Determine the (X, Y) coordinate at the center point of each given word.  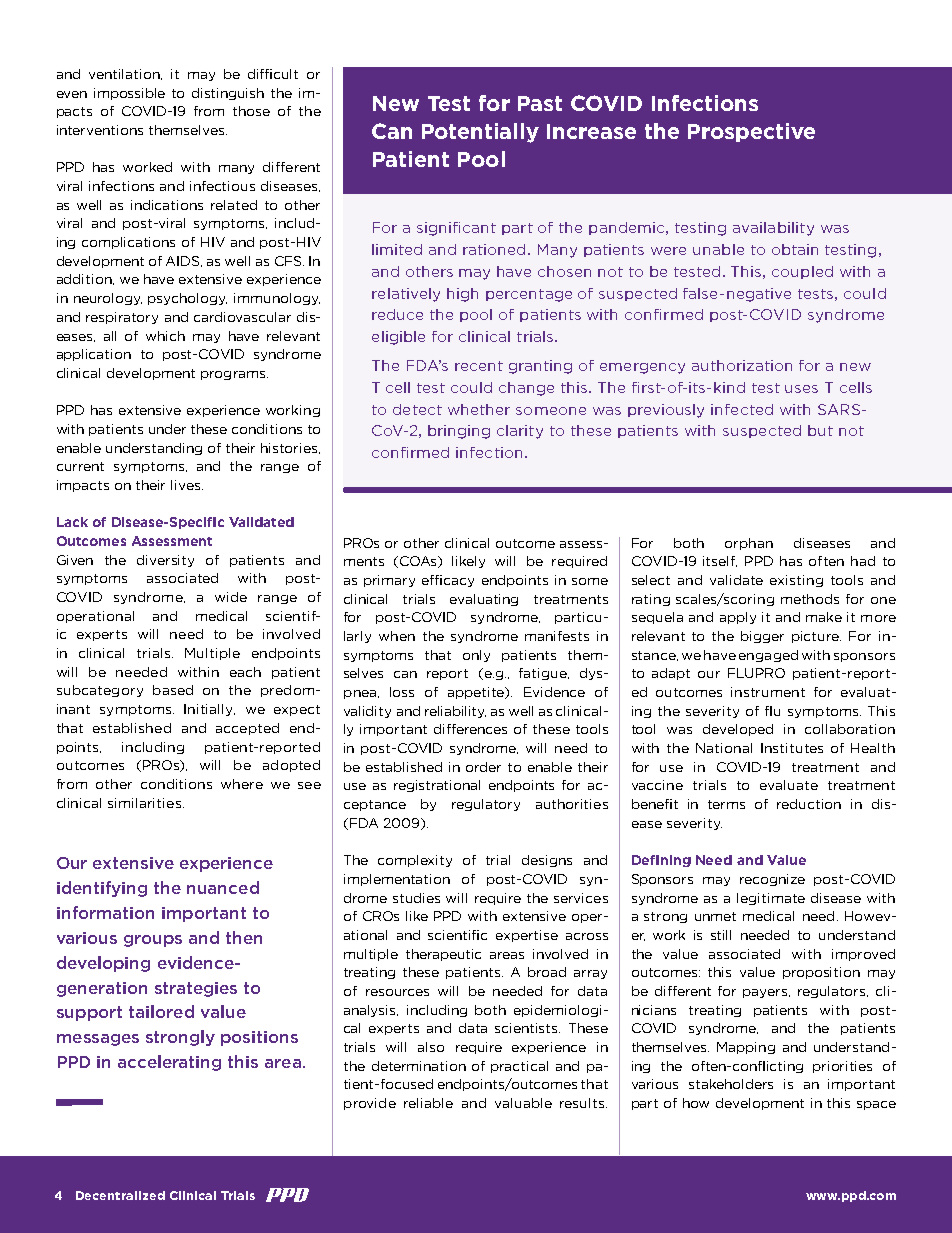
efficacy (448, 581)
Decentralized (120, 1195)
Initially (209, 710)
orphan (749, 544)
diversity (165, 561)
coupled (802, 272)
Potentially (480, 133)
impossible (129, 94)
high (462, 295)
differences (470, 729)
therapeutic (443, 955)
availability (773, 229)
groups (153, 941)
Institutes (792, 748)
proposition (821, 973)
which (165, 336)
